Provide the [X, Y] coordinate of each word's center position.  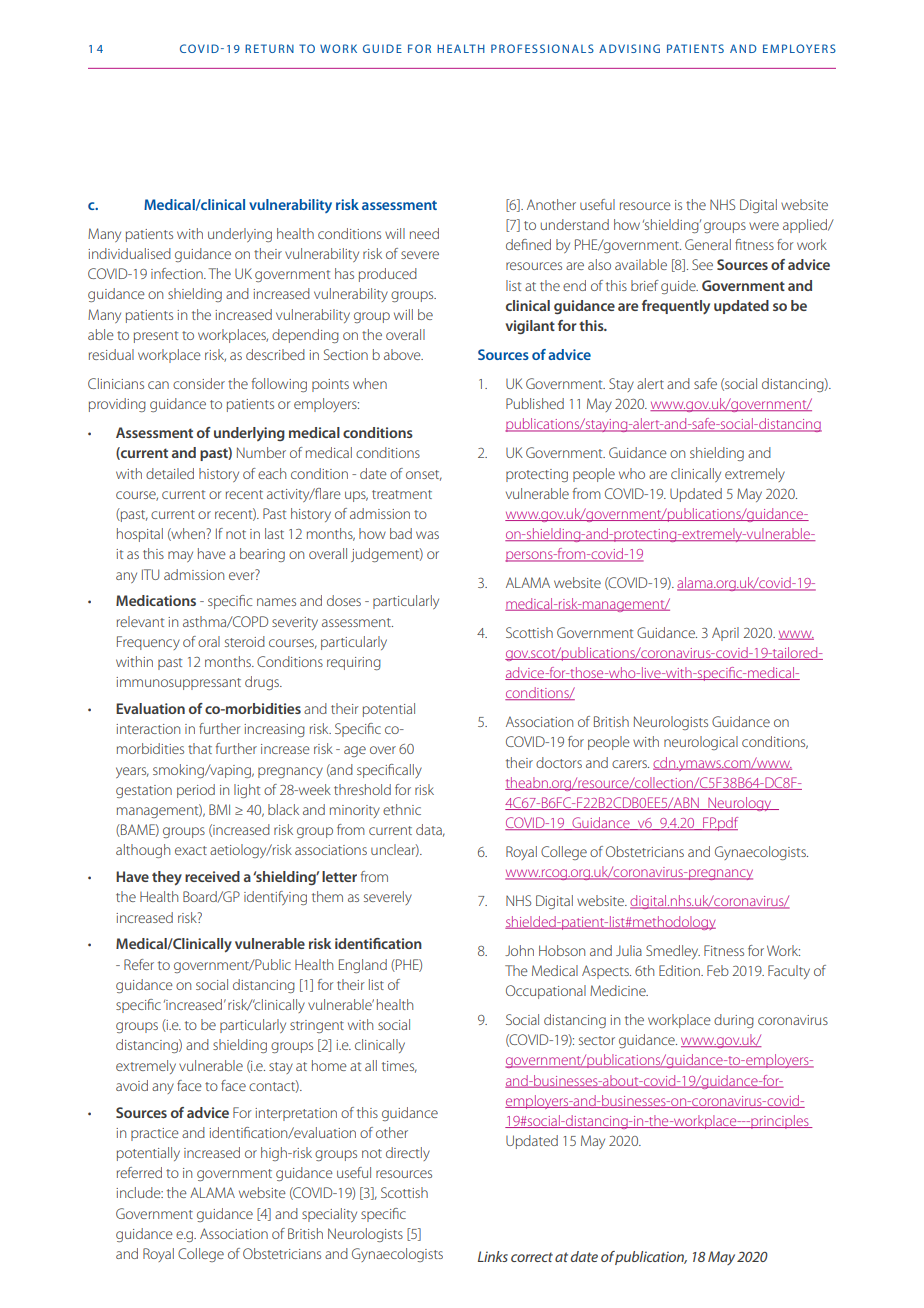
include [139, 1192]
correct [532, 1257]
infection [178, 273]
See [702, 264]
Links [493, 1256]
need [424, 233]
